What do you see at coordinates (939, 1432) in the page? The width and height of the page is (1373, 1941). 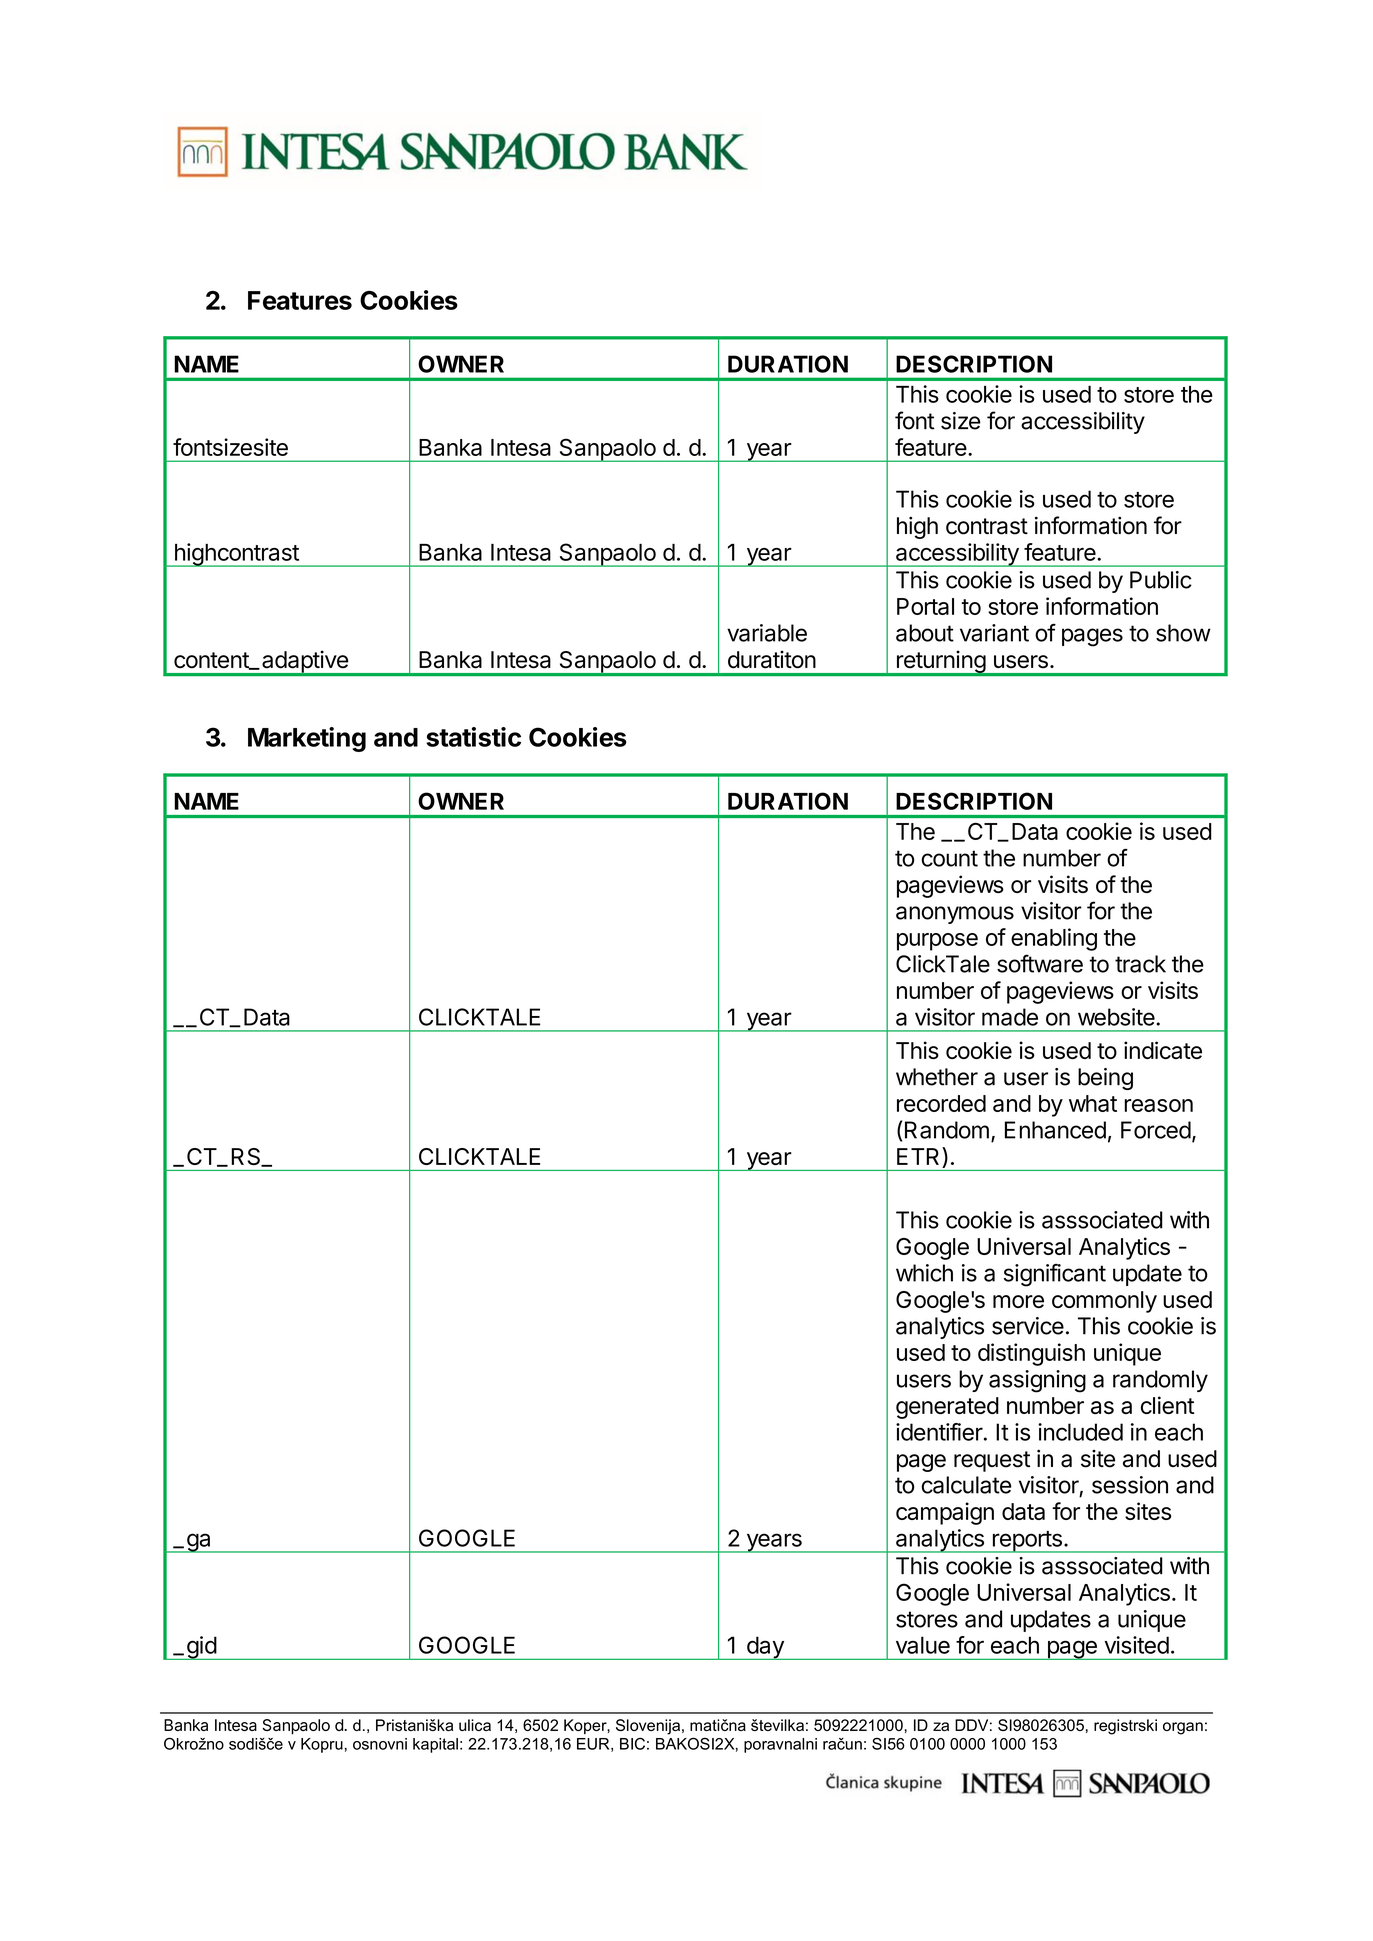 I see `identifier` at bounding box center [939, 1432].
